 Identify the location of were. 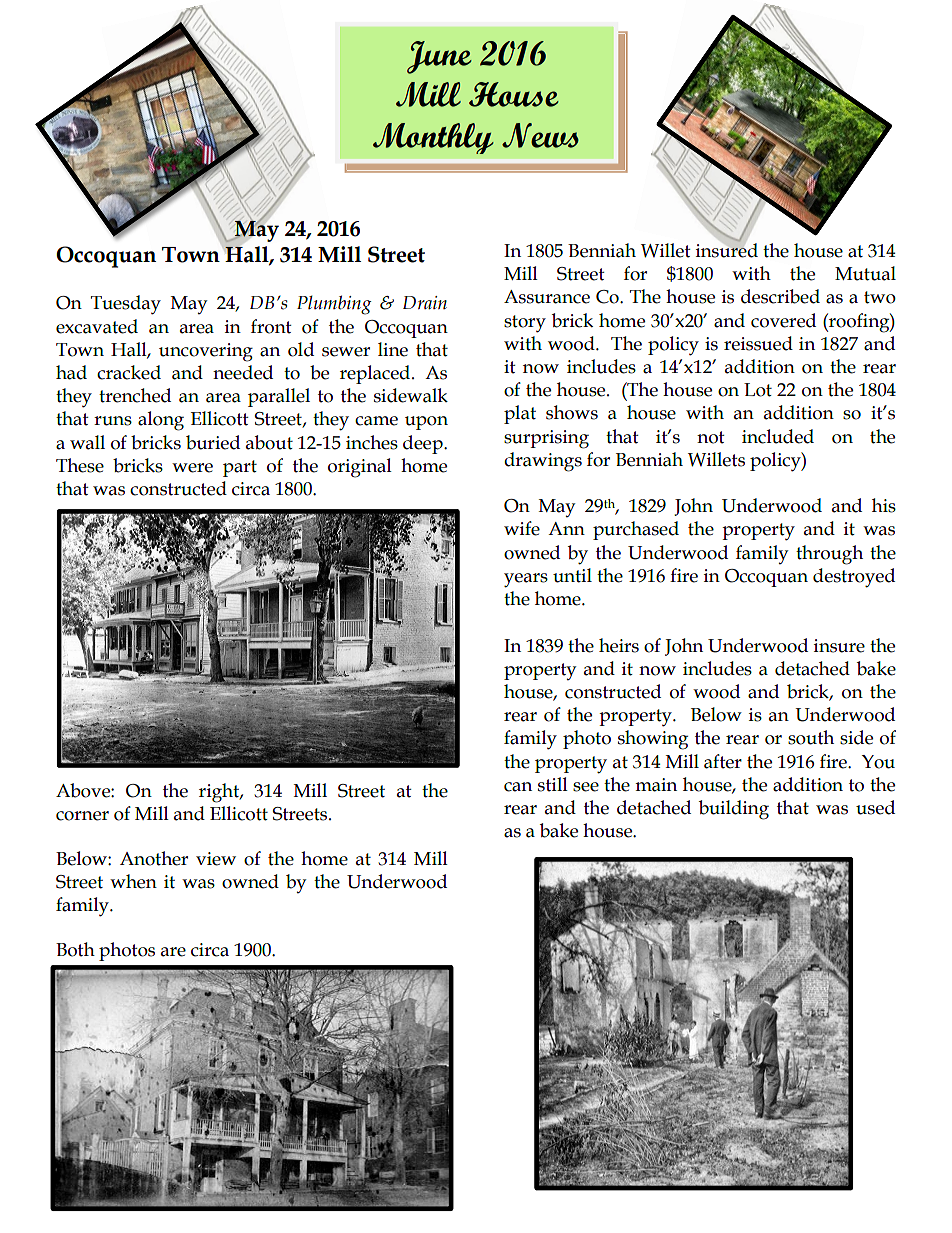
(192, 468).
